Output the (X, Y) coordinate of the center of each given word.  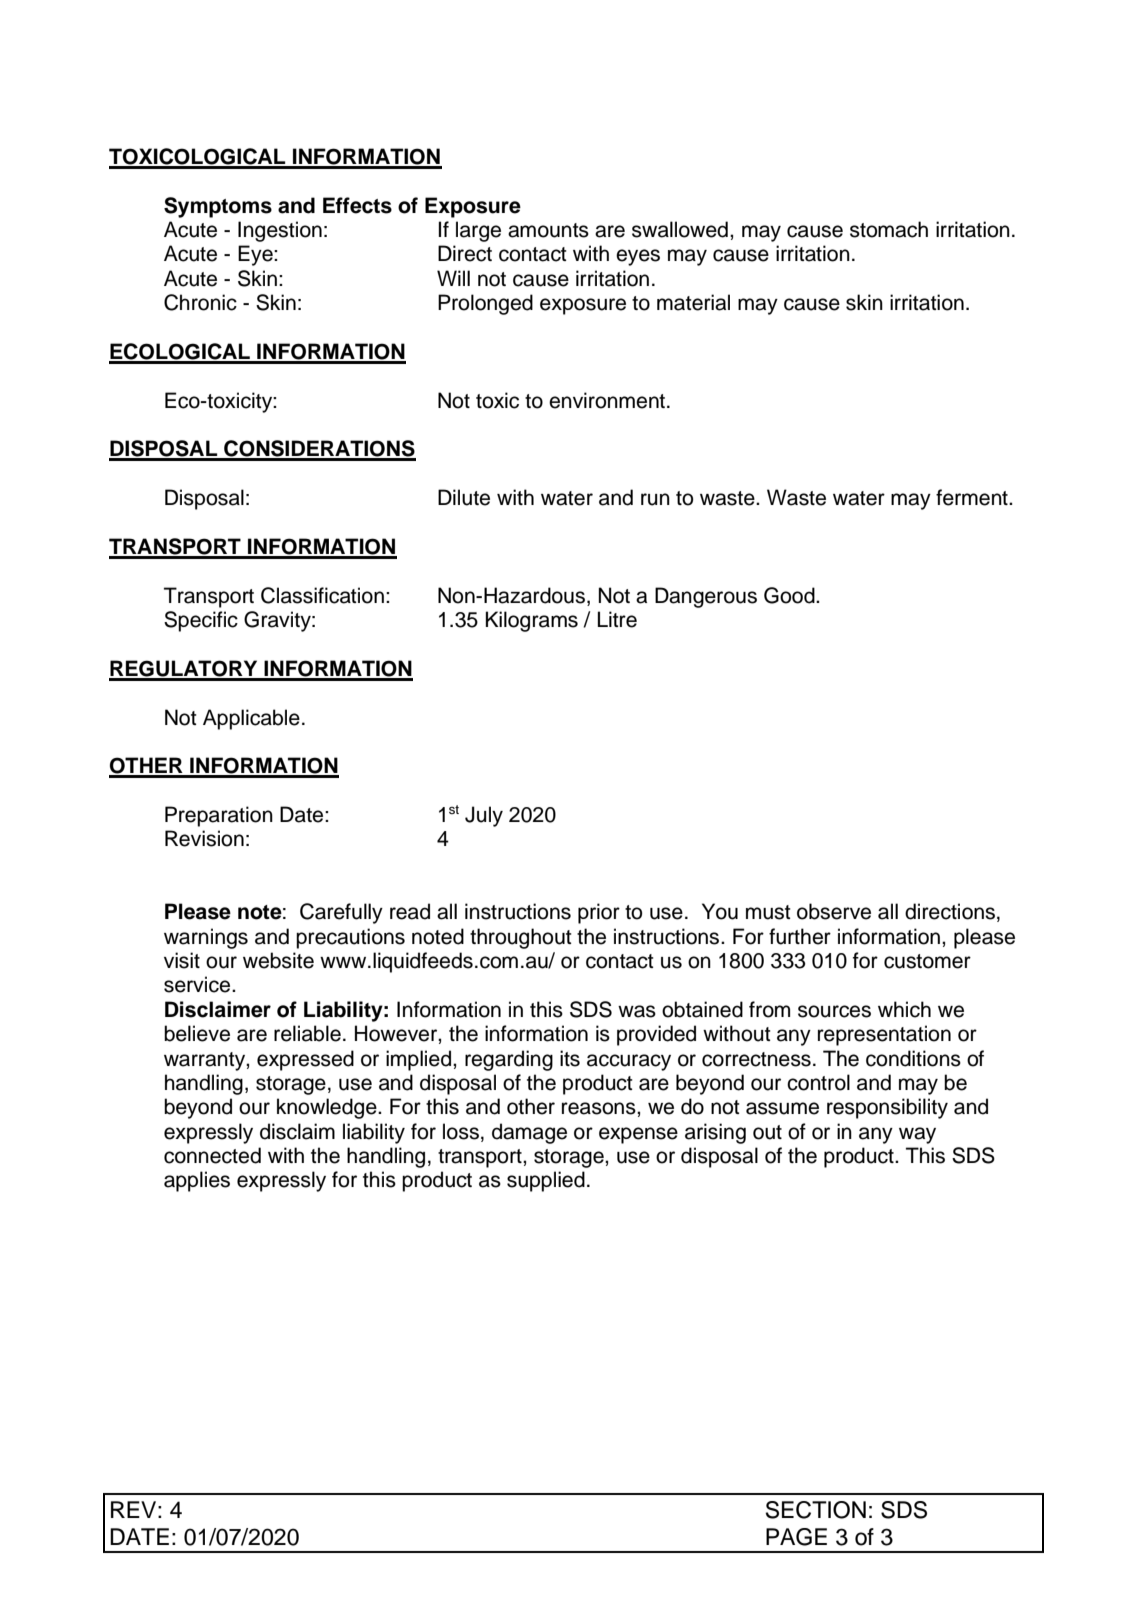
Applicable (251, 719)
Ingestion (280, 231)
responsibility (887, 1108)
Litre (617, 619)
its (570, 1058)
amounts (548, 230)
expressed (305, 1060)
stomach (889, 229)
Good (790, 595)
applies (197, 1181)
